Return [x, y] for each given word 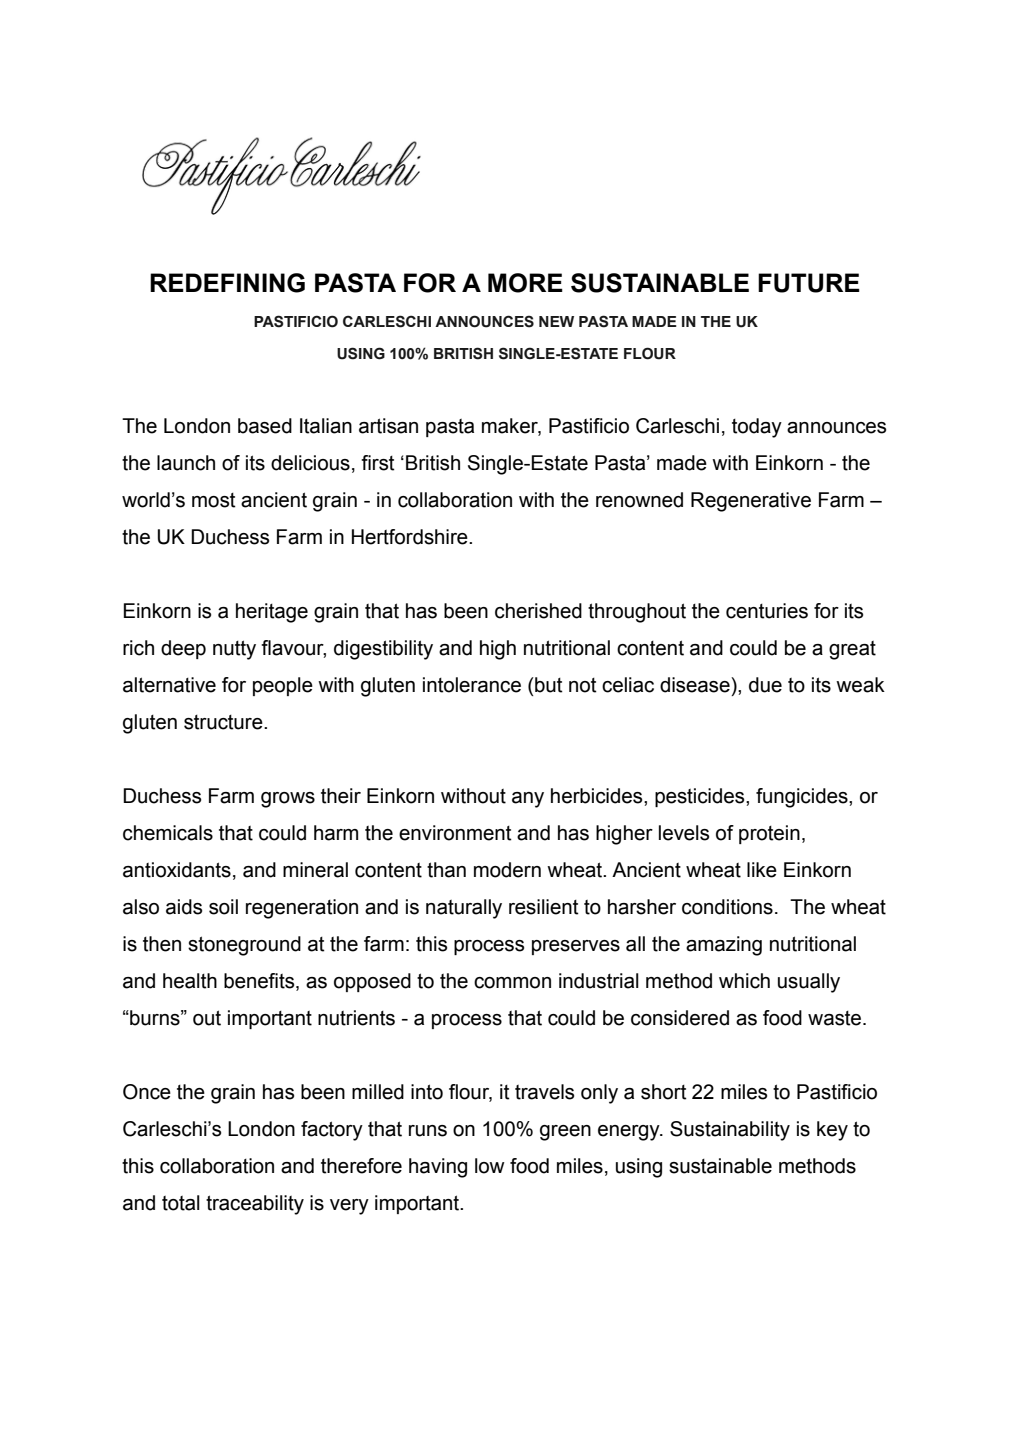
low [490, 1166]
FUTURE [809, 283]
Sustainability [730, 1131]
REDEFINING [227, 283]
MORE [525, 283]
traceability [255, 1205]
